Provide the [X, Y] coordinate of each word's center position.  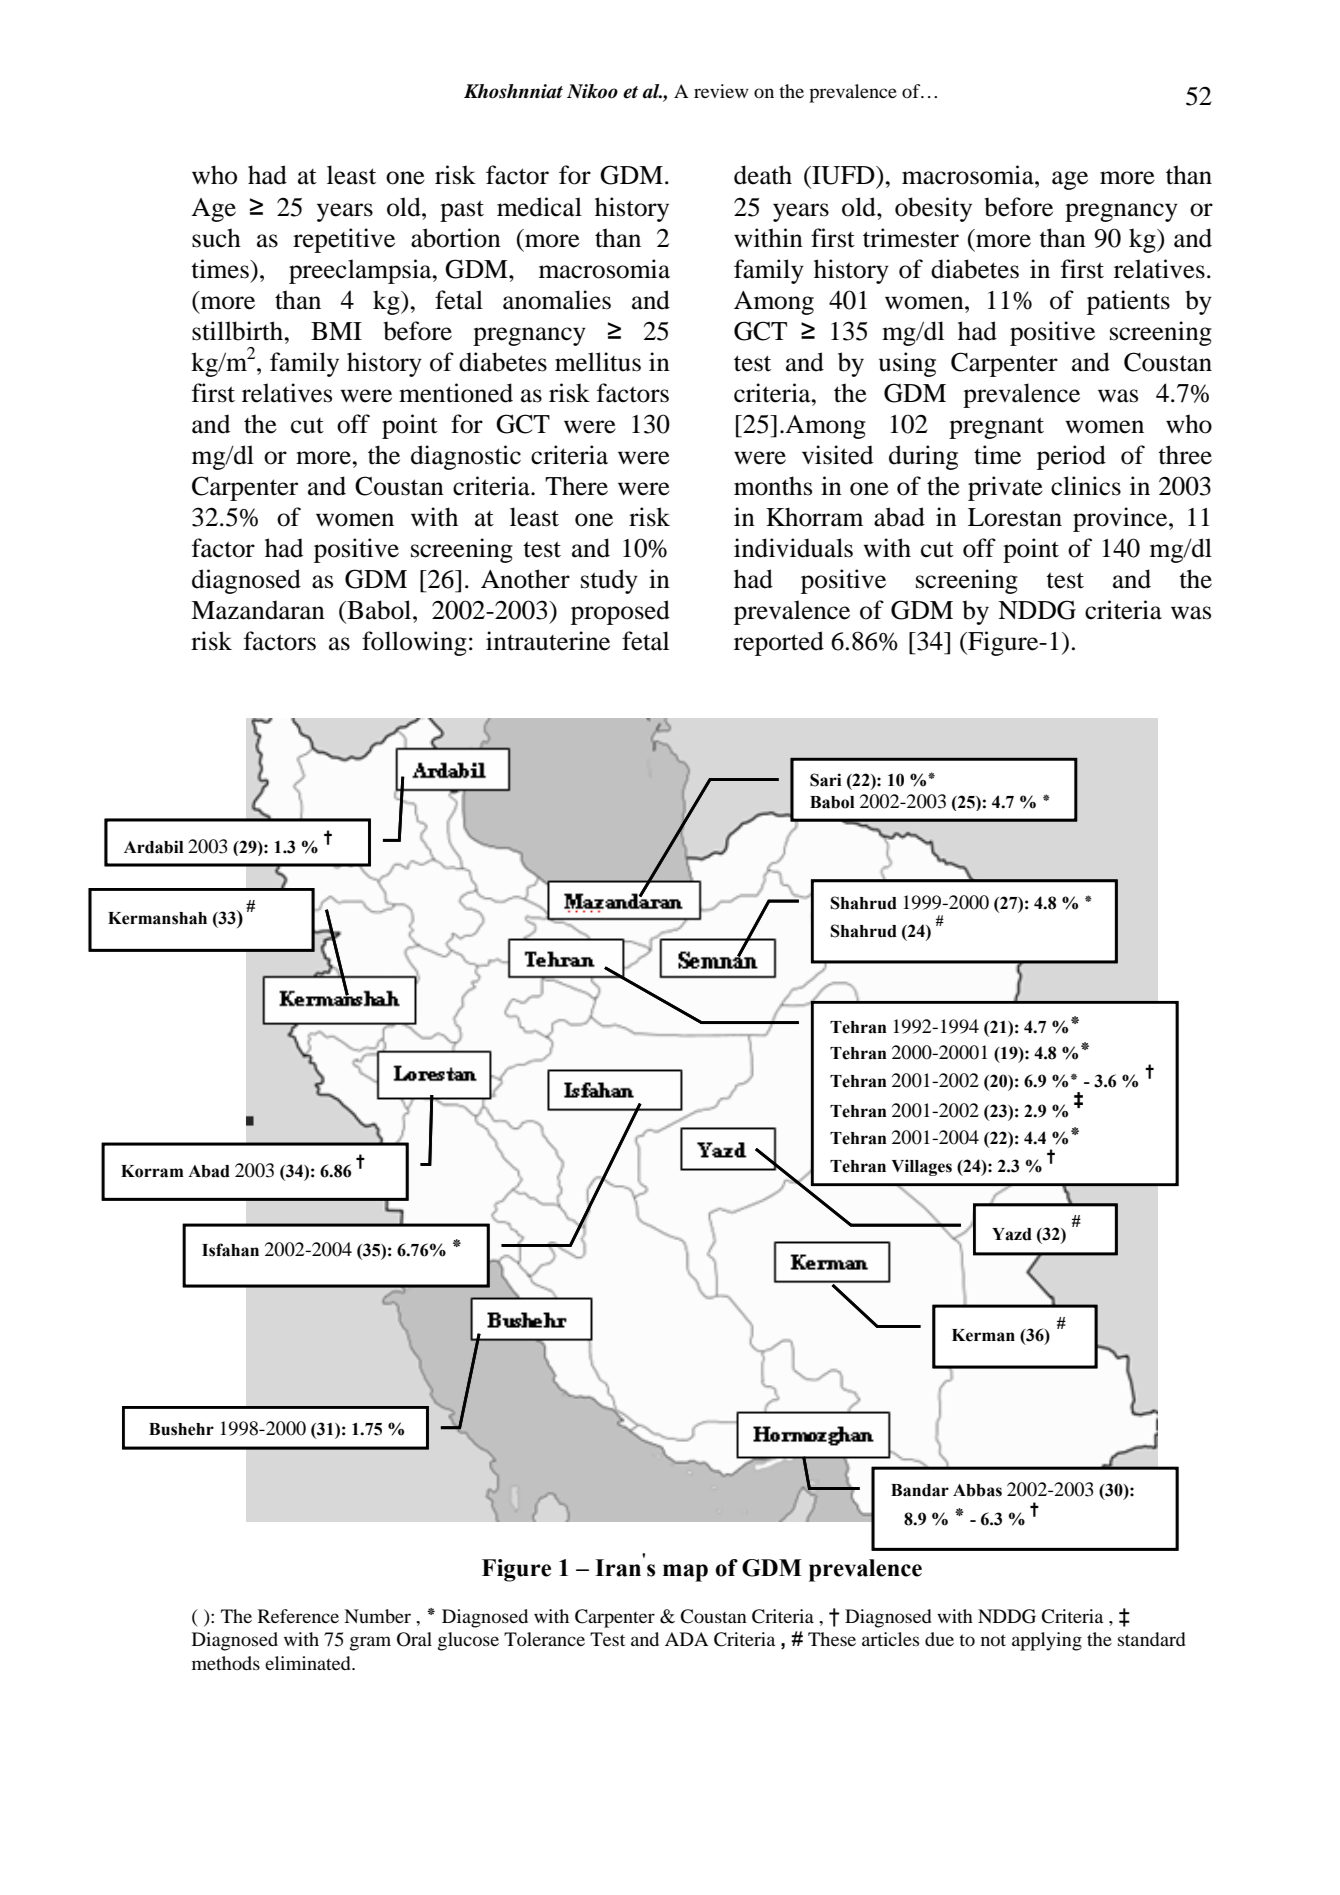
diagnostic [466, 457]
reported [779, 643]
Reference [298, 1616]
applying [1047, 1641]
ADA [687, 1639]
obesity [933, 209]
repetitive [344, 240]
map [685, 1573]
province [1121, 519]
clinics [1086, 486]
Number [377, 1616]
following [414, 643]
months [773, 486]
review [721, 91]
